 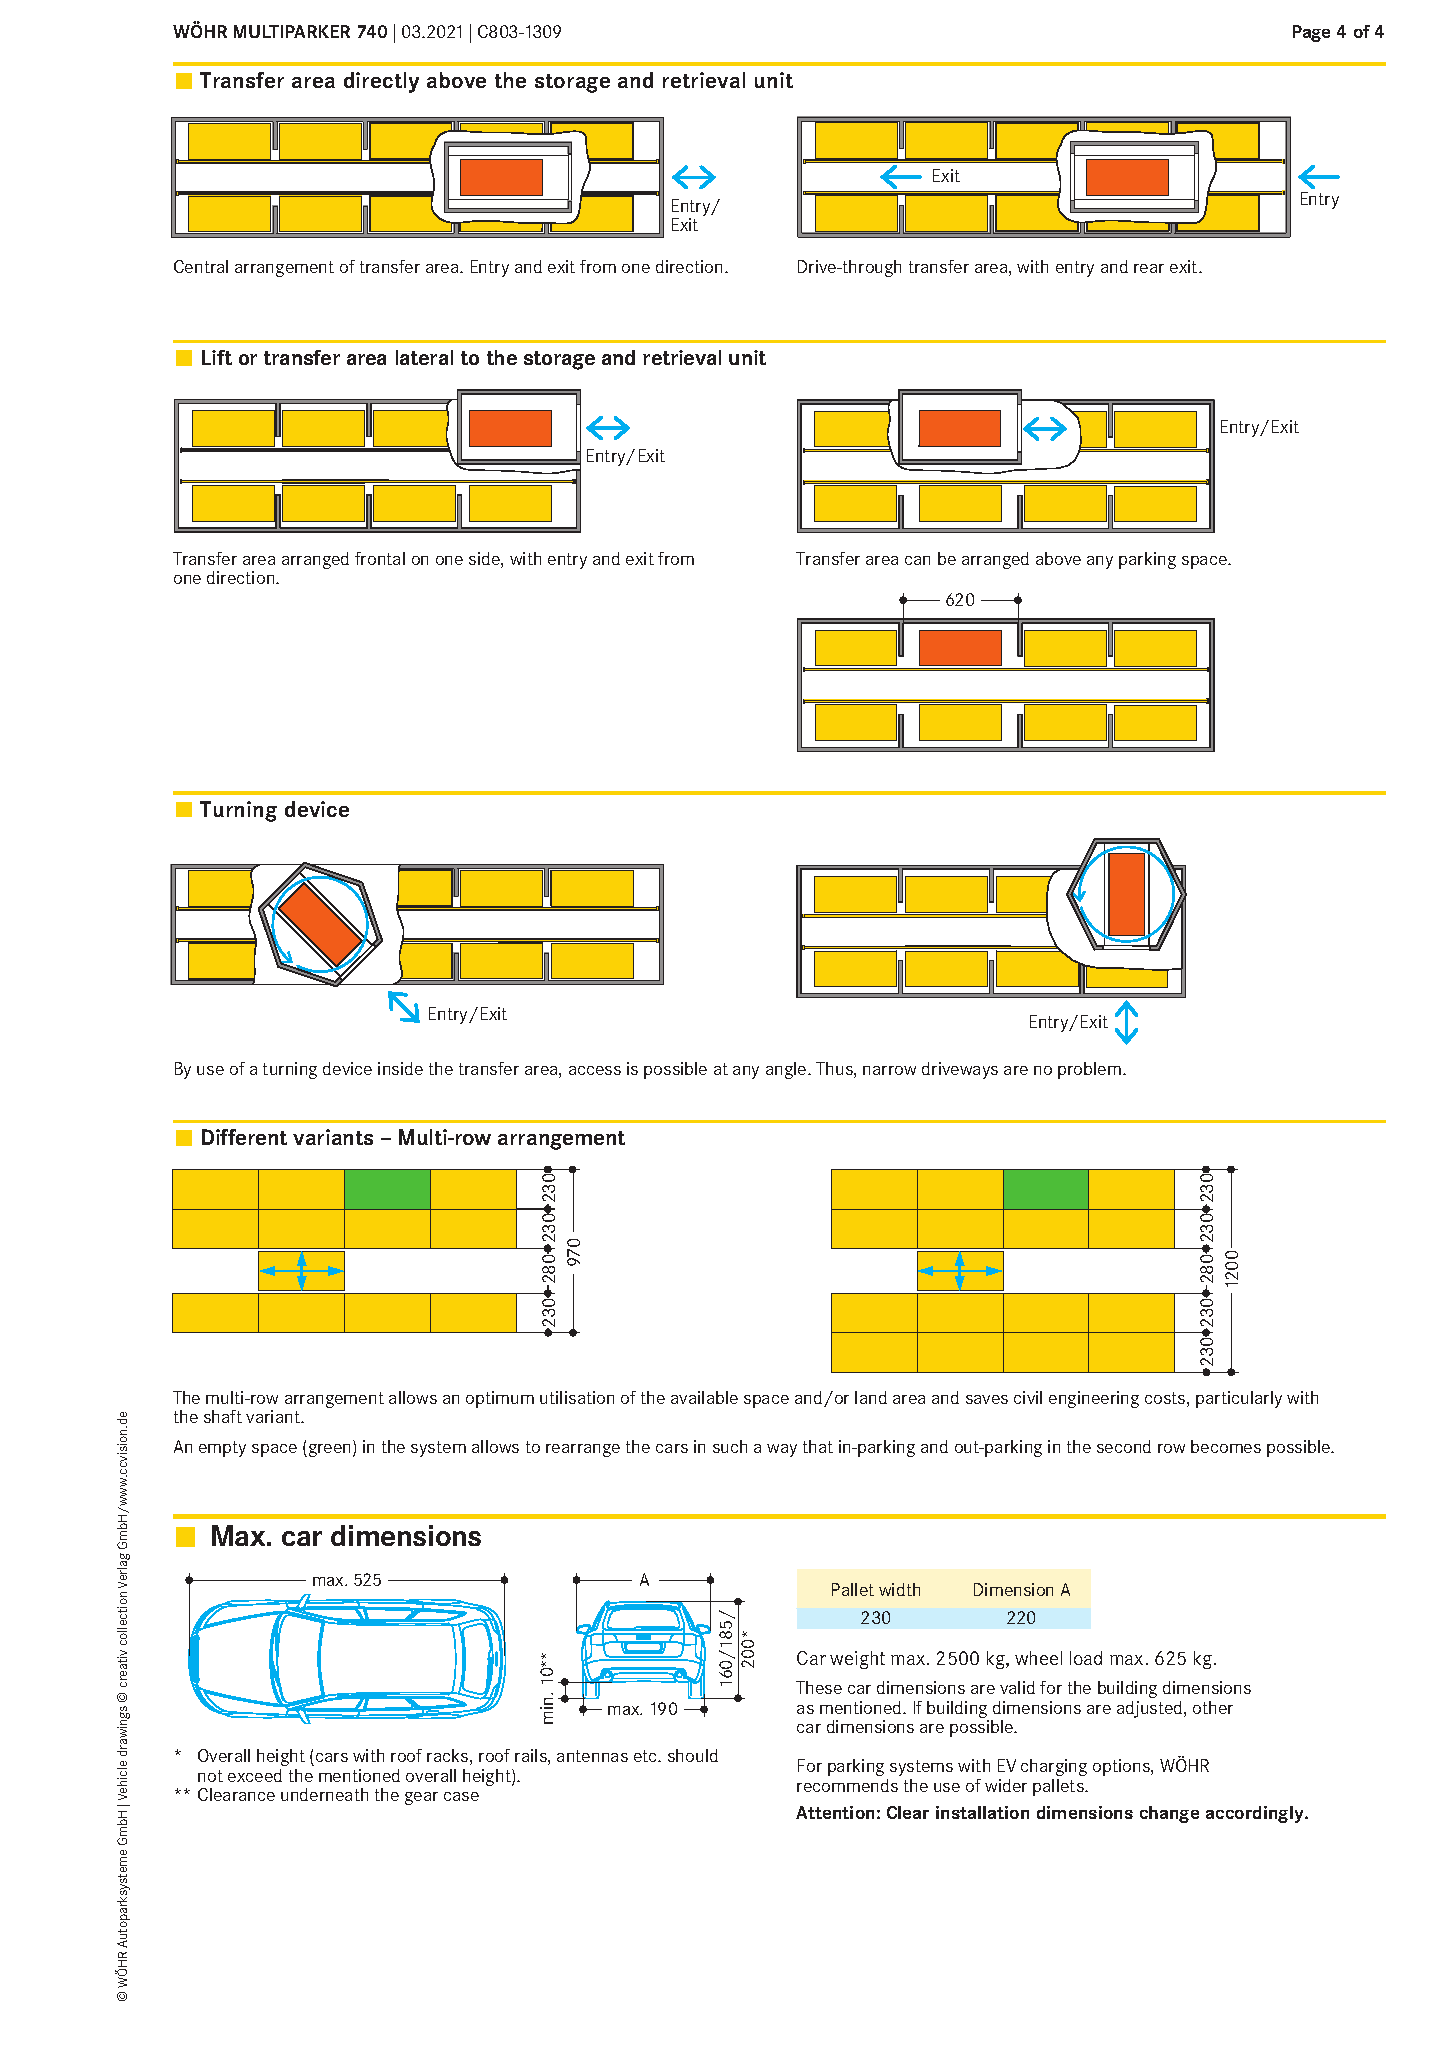 What do you see at coordinates (381, 82) in the page?
I see `directly` at bounding box center [381, 82].
